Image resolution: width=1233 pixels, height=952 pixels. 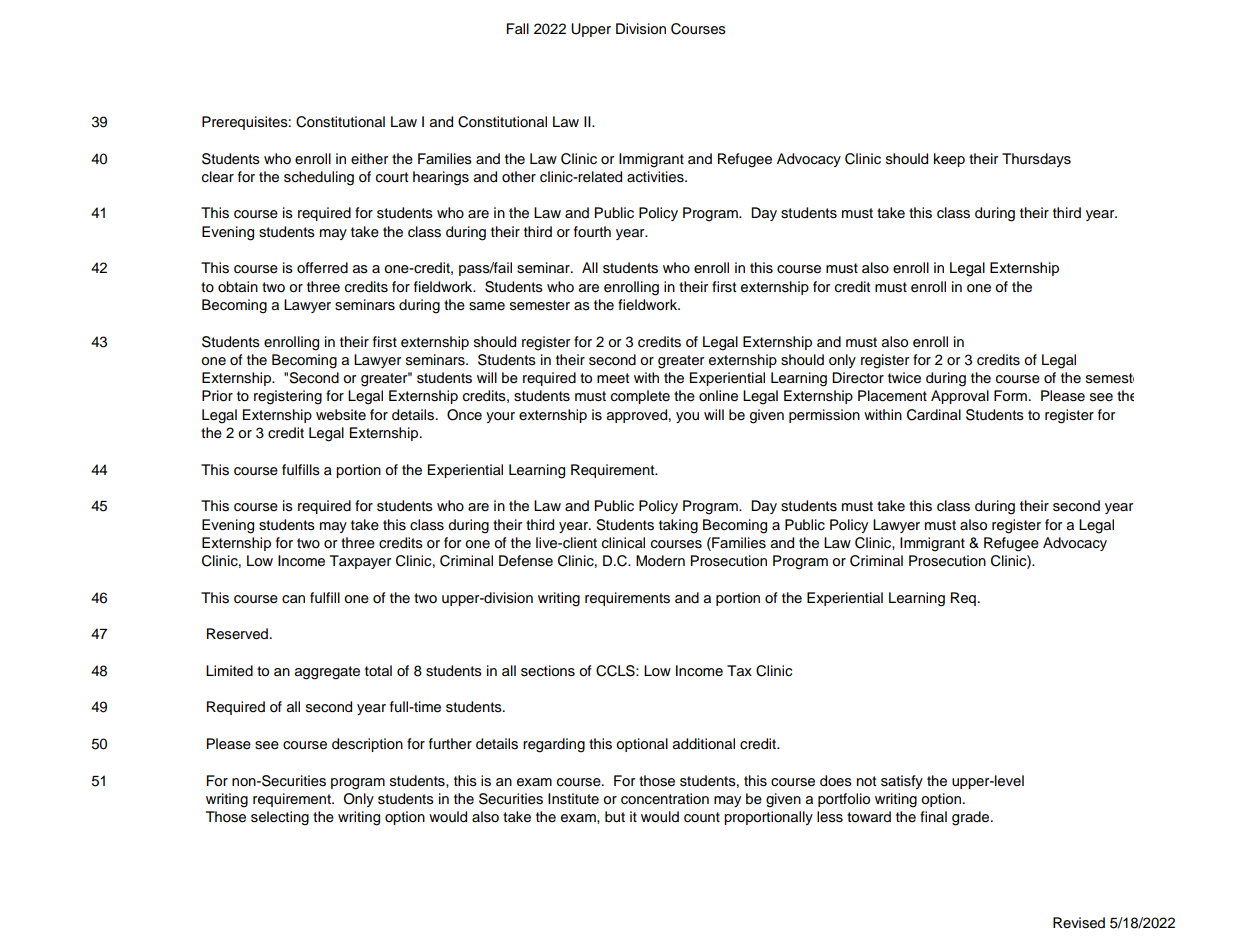 What do you see at coordinates (592, 231) in the page?
I see `fourth` at bounding box center [592, 231].
